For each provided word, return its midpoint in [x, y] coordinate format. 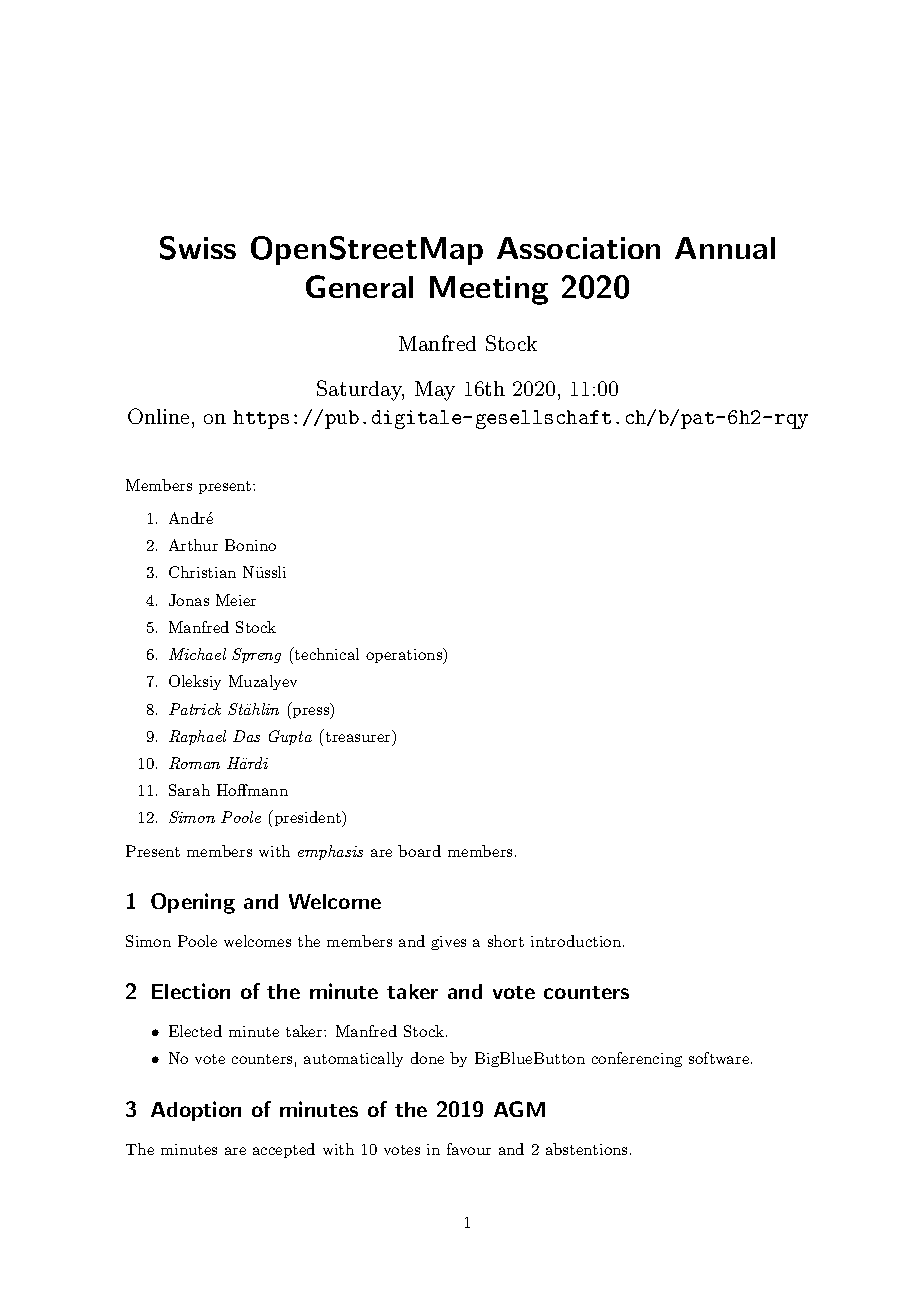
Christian [202, 572]
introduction [576, 941]
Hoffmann [252, 790]
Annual [725, 248]
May [435, 391]
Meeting [489, 290]
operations [405, 656]
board [419, 851]
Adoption [196, 1111]
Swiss [198, 248]
